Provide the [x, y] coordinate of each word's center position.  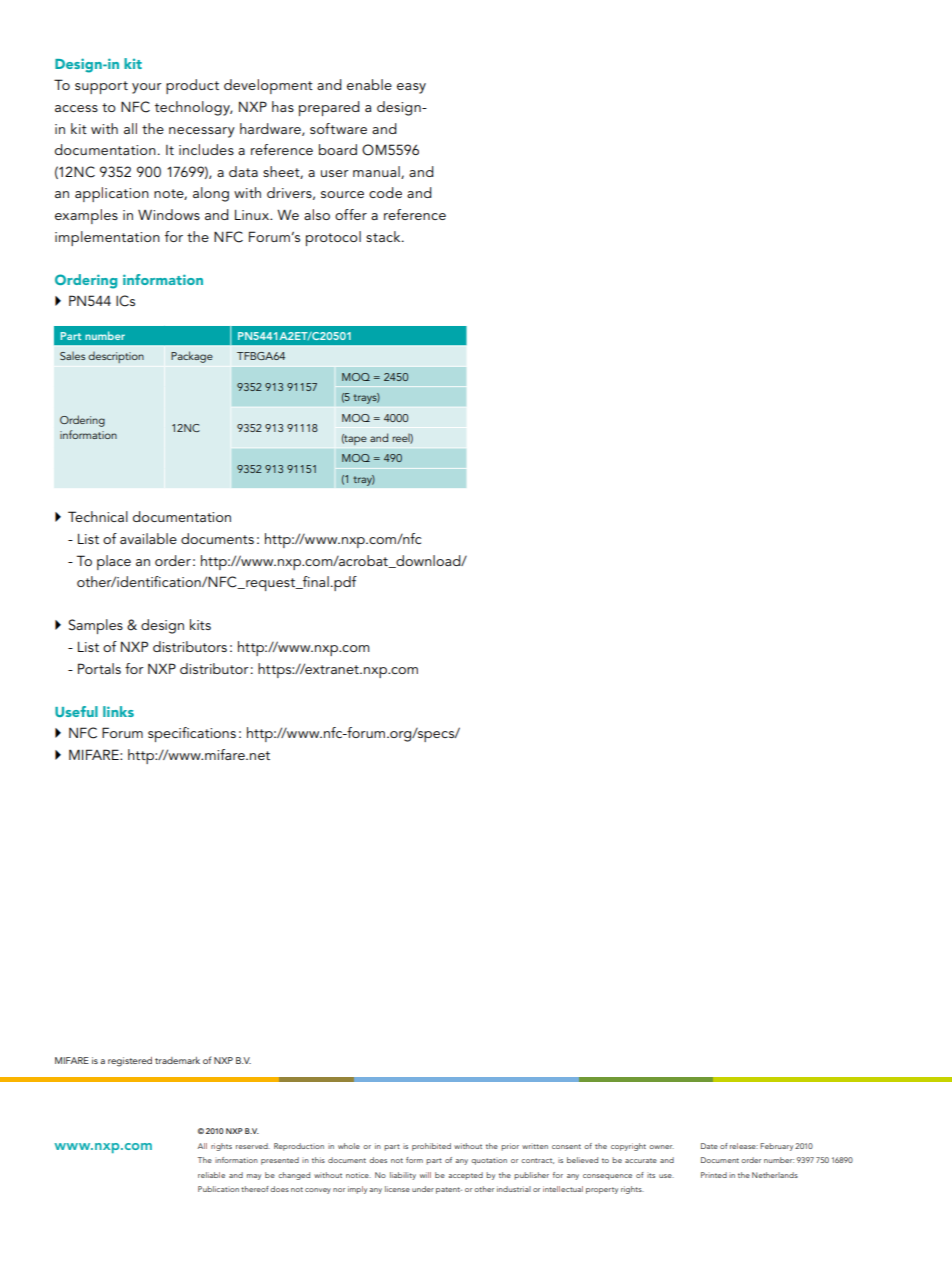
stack [384, 236]
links [118, 711]
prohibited [431, 1147]
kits [200, 624]
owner [661, 1147]
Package [192, 357]
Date [709, 1146]
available [148, 538]
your [147, 88]
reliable [211, 1175]
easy [411, 88]
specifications [192, 734]
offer [351, 214]
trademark [177, 1060]
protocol [333, 238]
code [385, 192]
